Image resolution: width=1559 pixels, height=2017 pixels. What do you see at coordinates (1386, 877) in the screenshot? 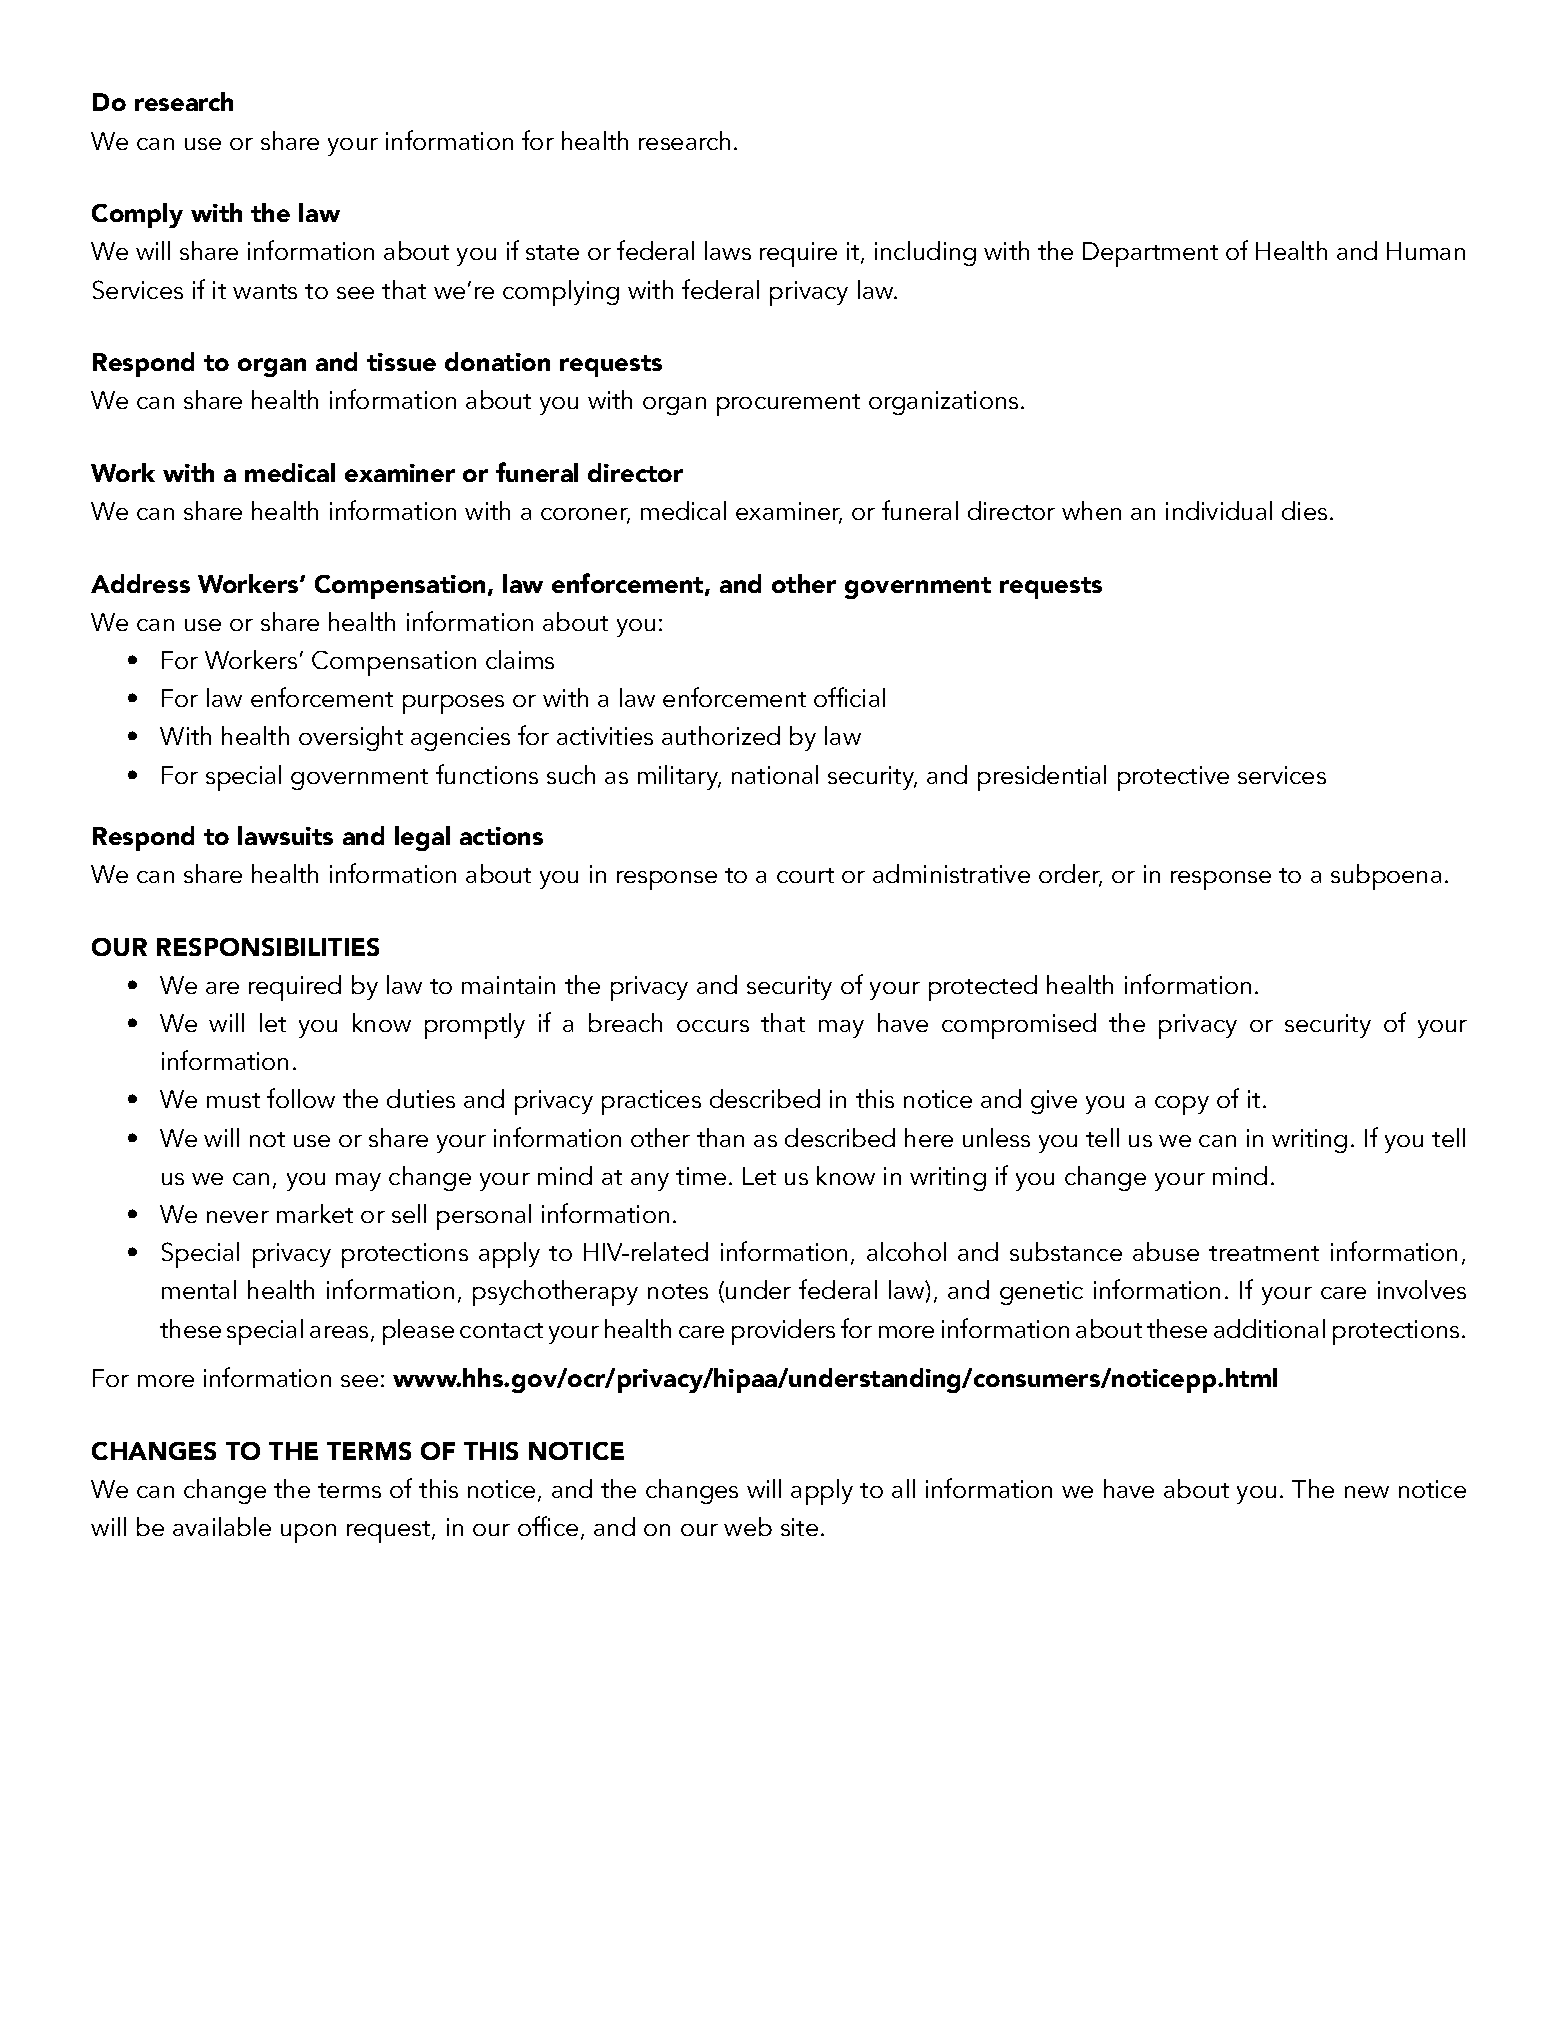
I see `subpoena` at bounding box center [1386, 877].
